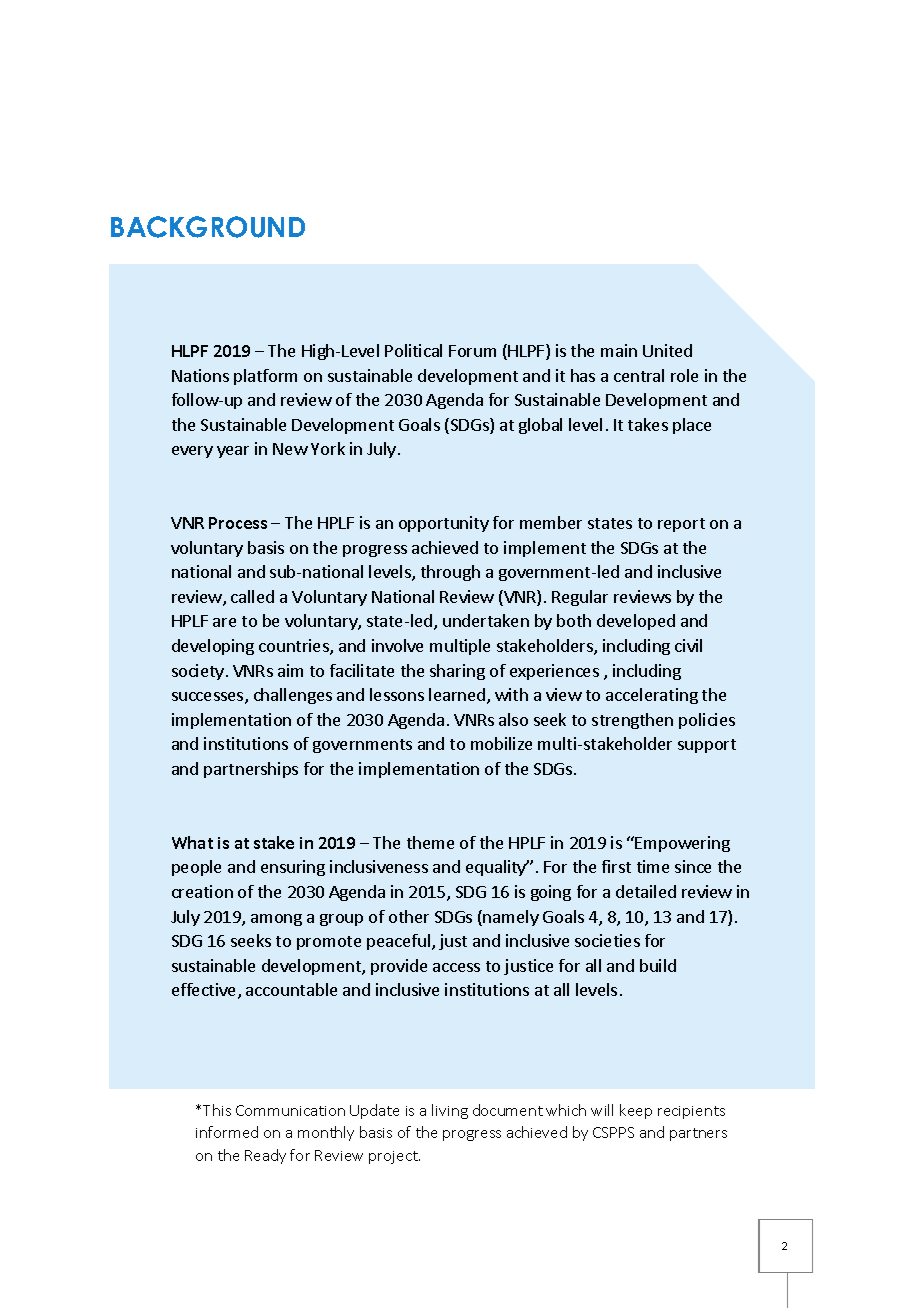 Image resolution: width=924 pixels, height=1308 pixels. Describe the element at coordinates (450, 1111) in the document. I see `living` at that location.
